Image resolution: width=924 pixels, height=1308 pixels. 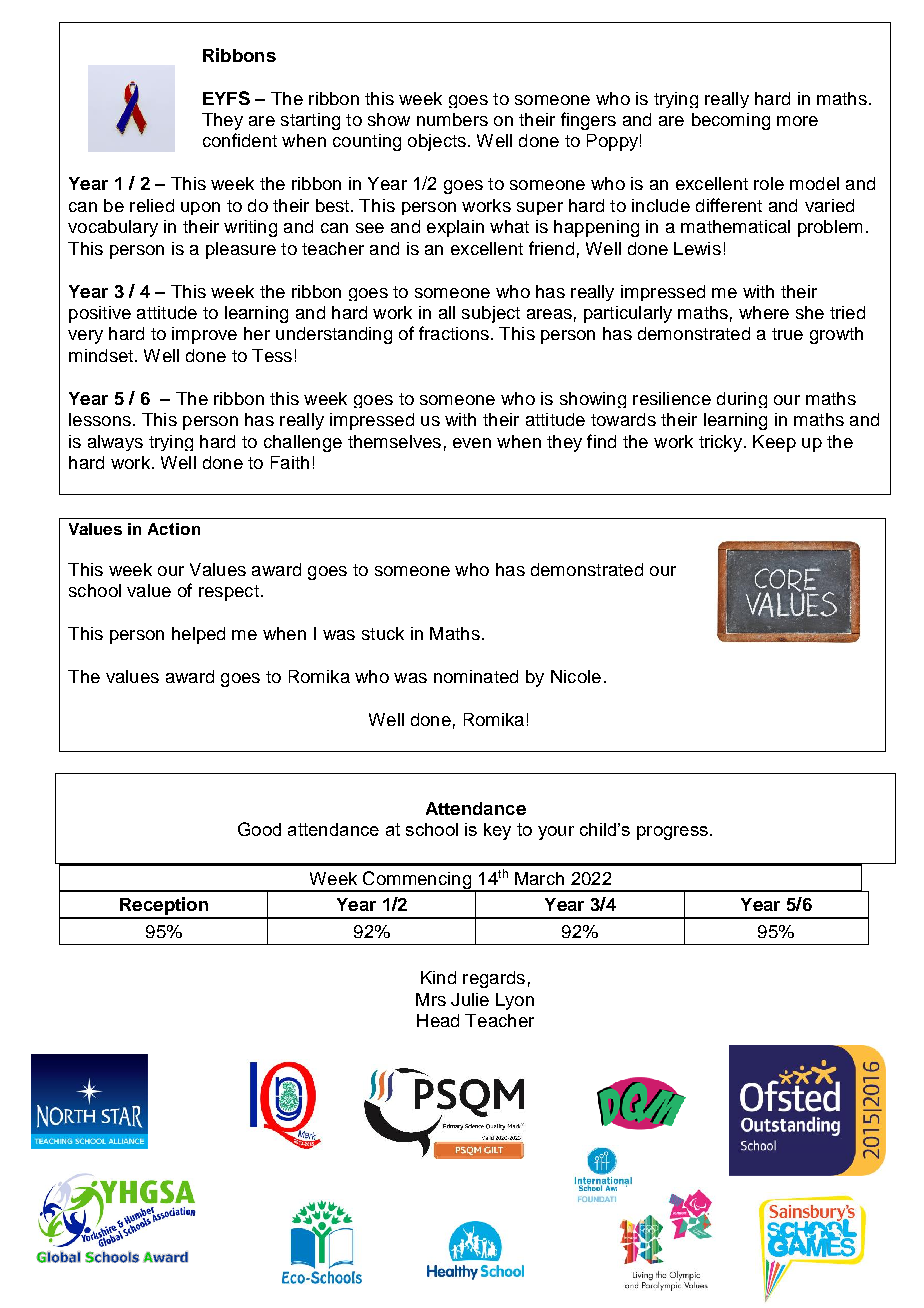 I want to click on objects, so click(x=437, y=142).
